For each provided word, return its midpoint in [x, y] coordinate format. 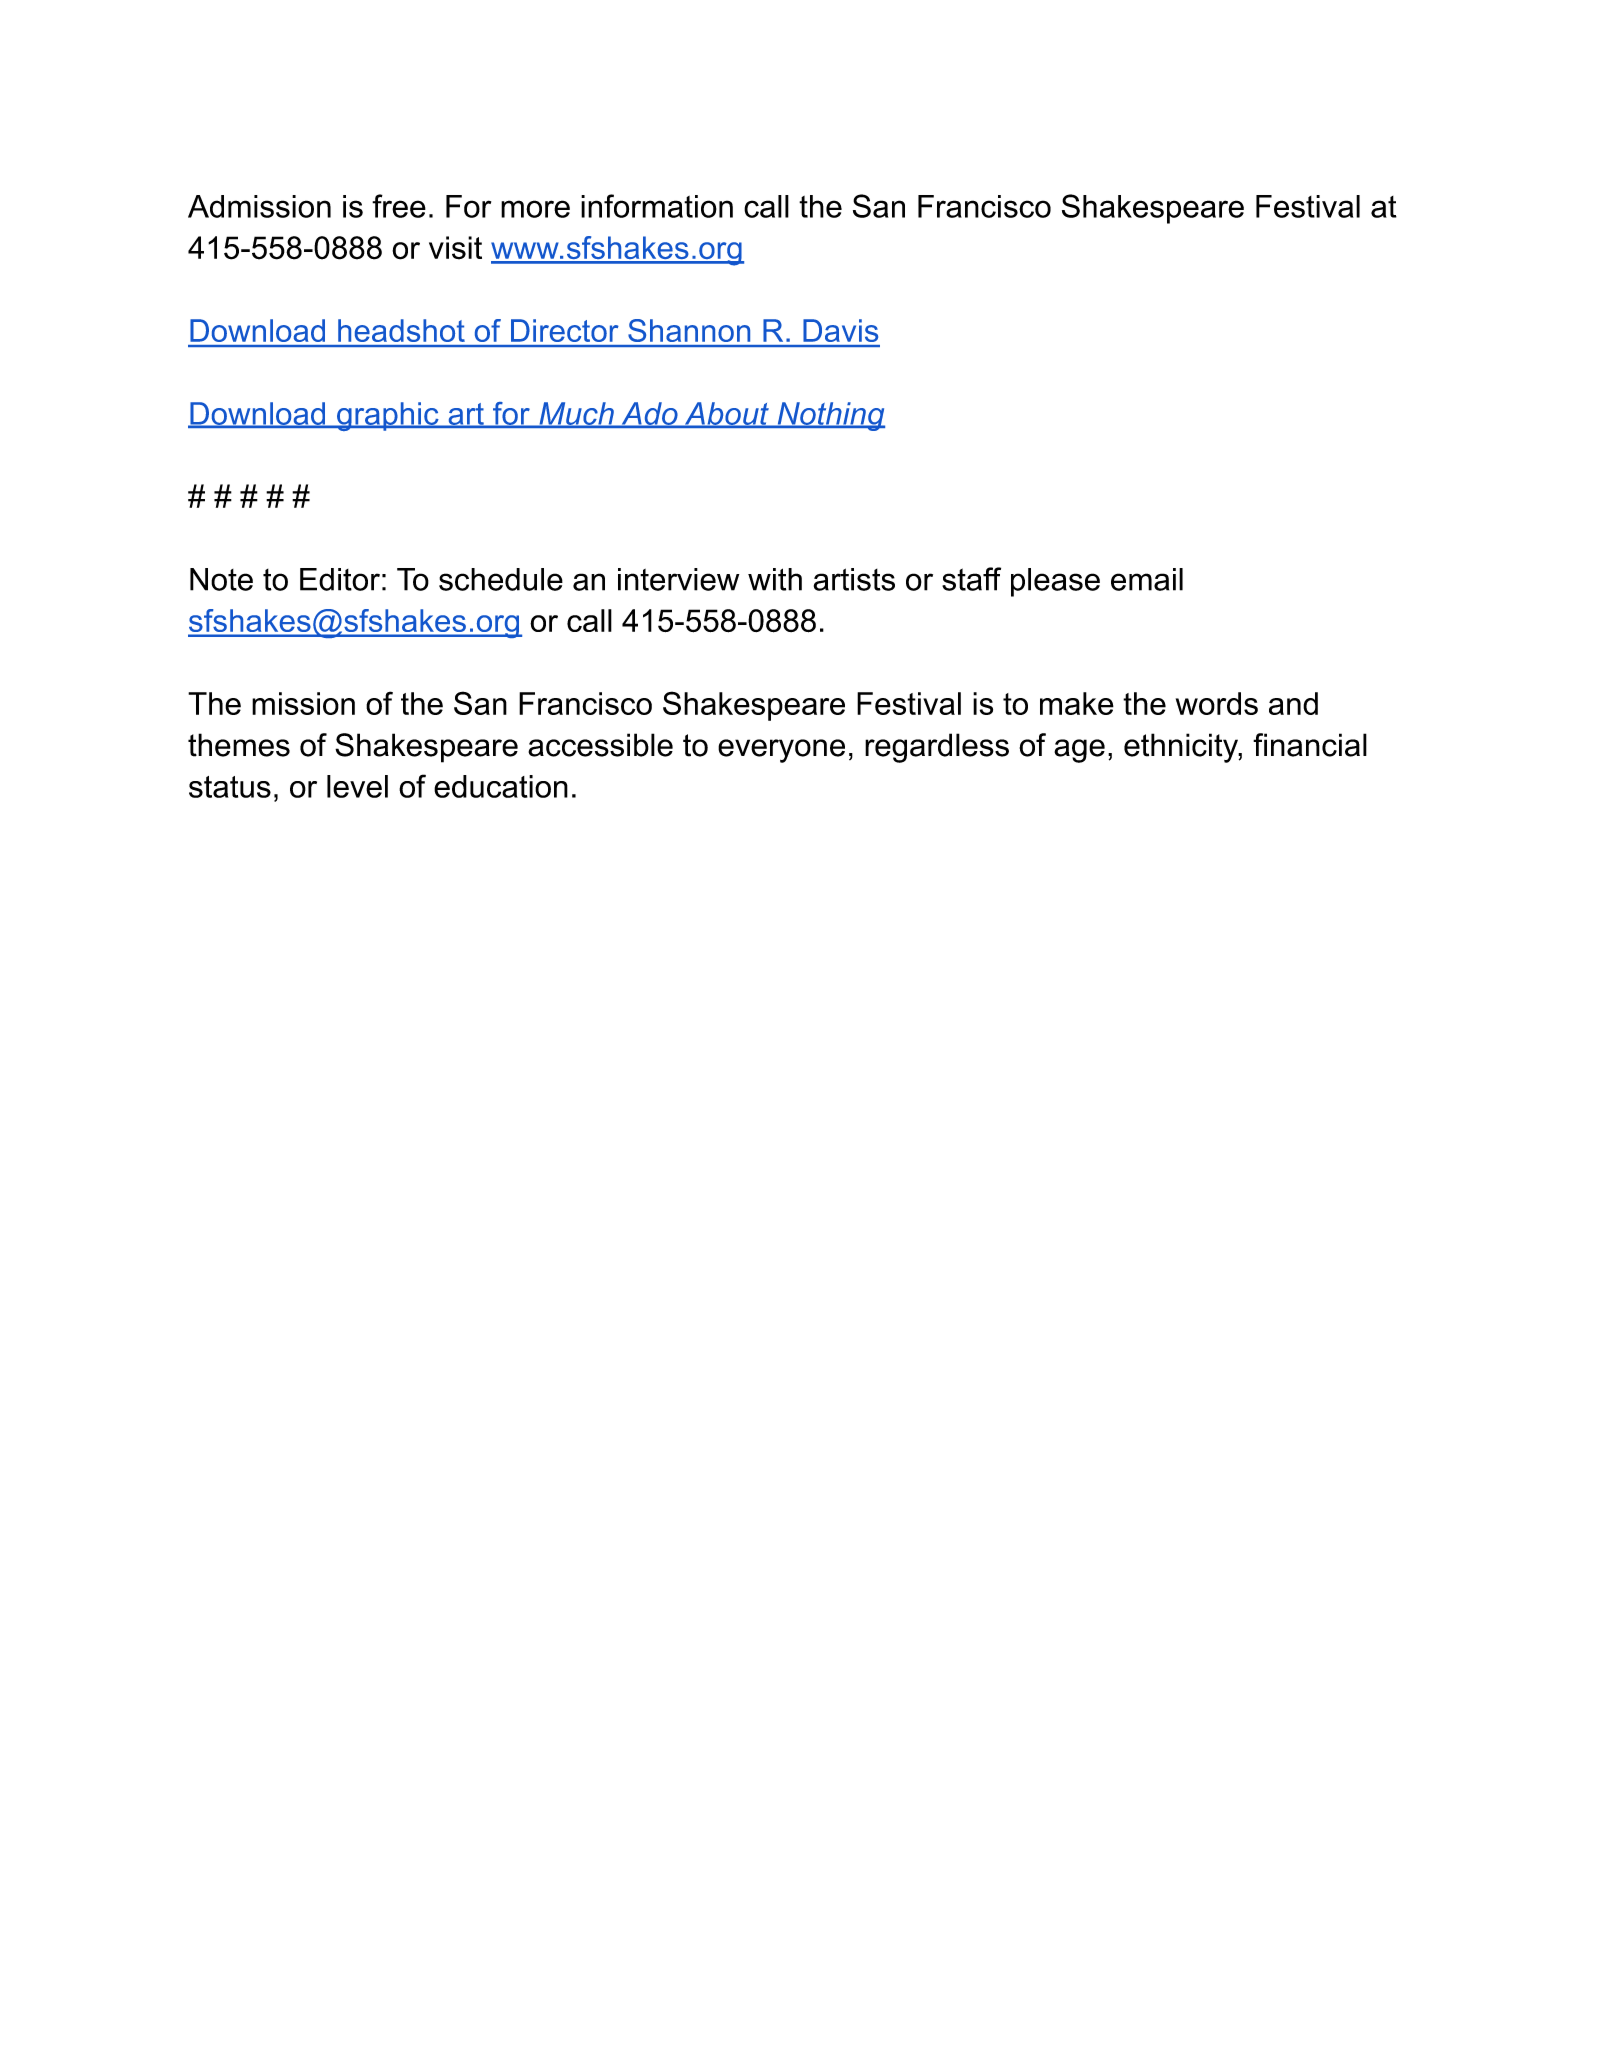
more [535, 209]
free [399, 206]
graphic [388, 416]
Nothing [830, 416]
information [657, 206]
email [1147, 579]
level [357, 786]
